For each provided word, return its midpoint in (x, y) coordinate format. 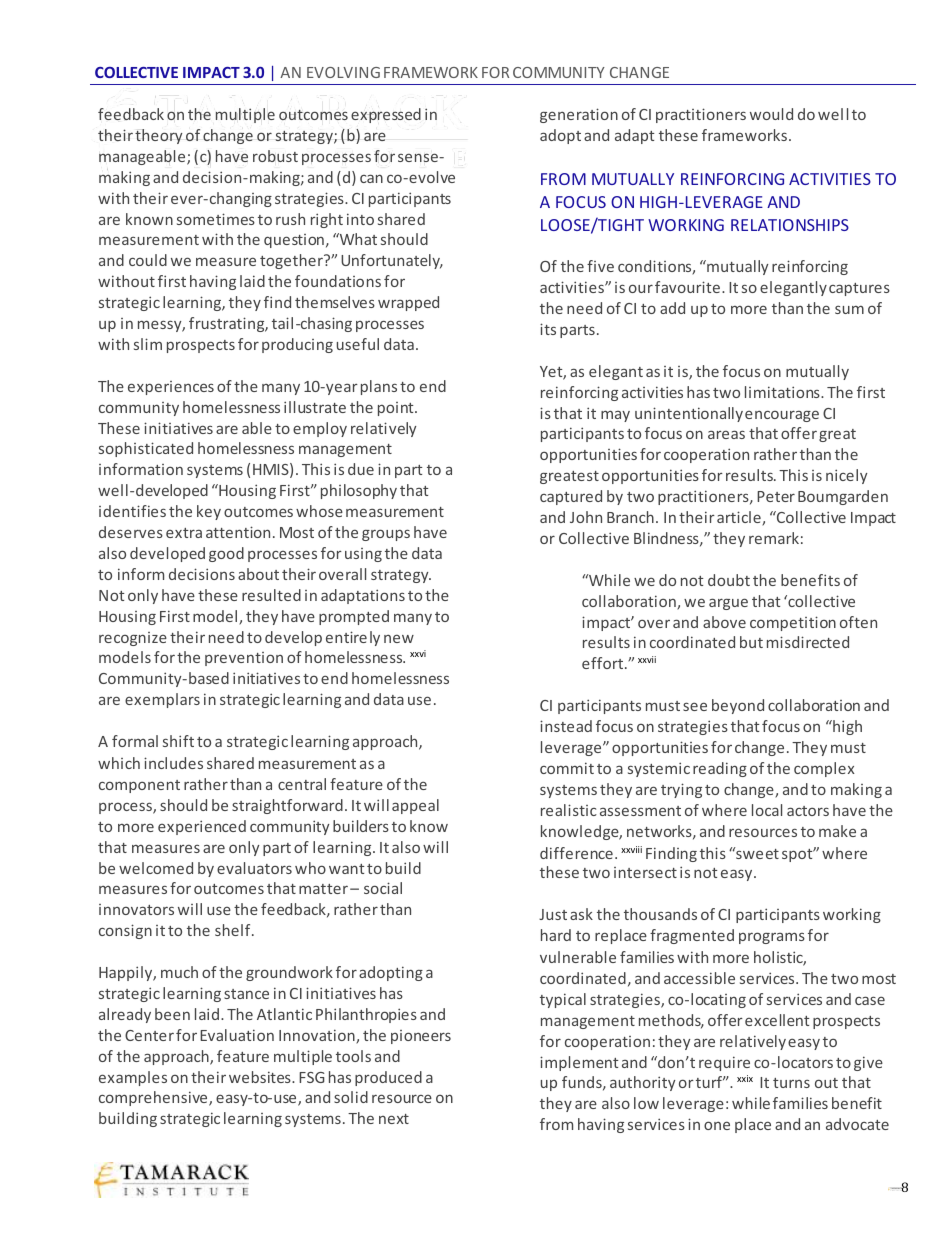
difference (576, 853)
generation (579, 115)
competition (793, 623)
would (771, 114)
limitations (783, 392)
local (767, 810)
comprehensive (154, 1098)
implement (579, 1063)
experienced (202, 827)
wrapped (408, 303)
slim (148, 344)
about (258, 574)
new (399, 638)
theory (158, 136)
